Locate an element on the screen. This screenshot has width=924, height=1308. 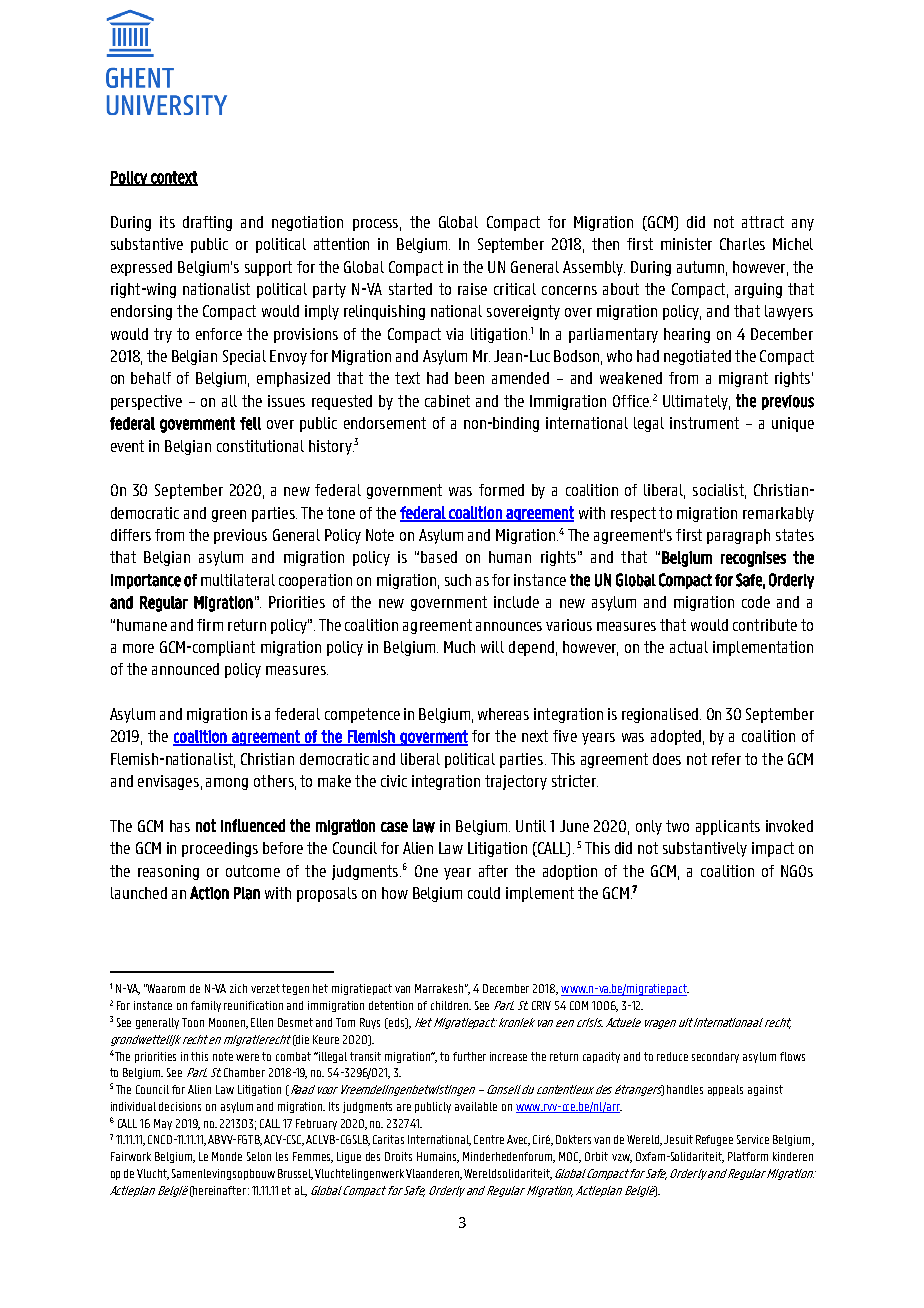
Refugee is located at coordinates (714, 1140).
